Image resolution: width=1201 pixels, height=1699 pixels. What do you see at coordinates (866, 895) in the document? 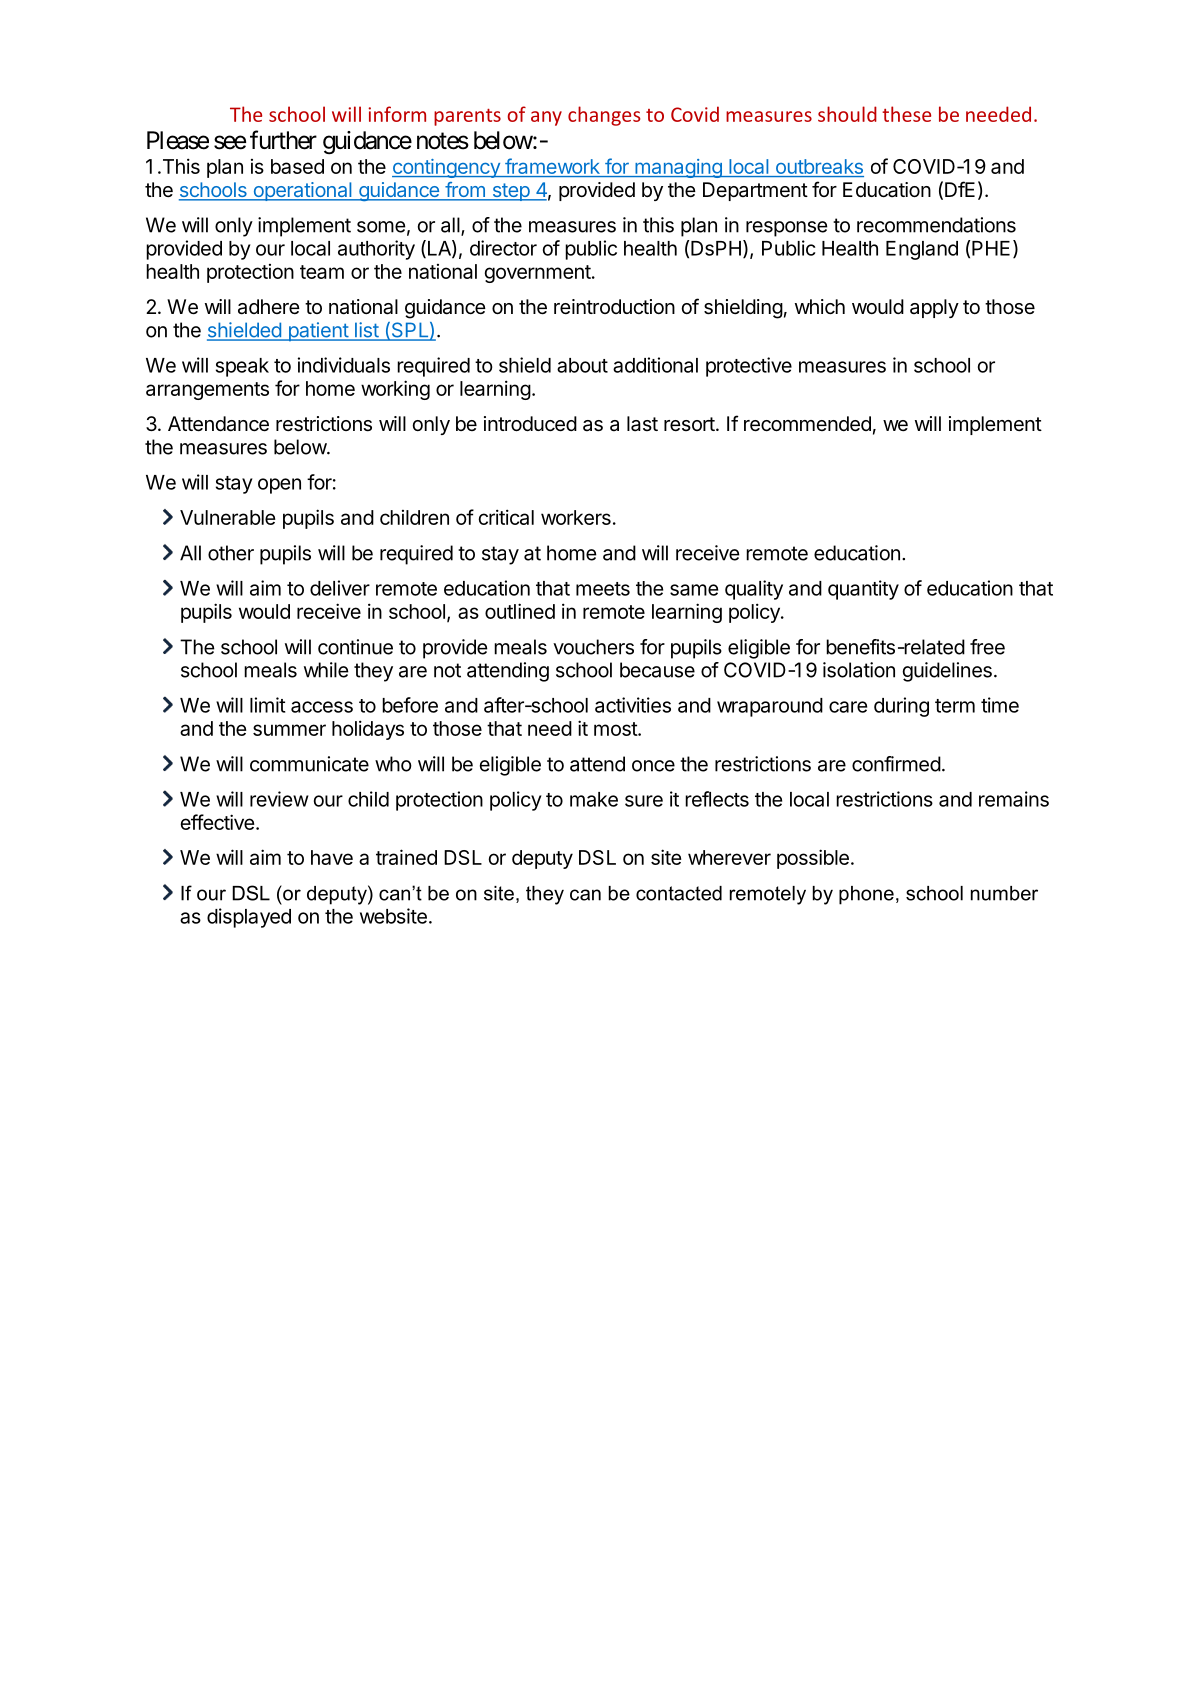
I see `phone` at bounding box center [866, 895].
